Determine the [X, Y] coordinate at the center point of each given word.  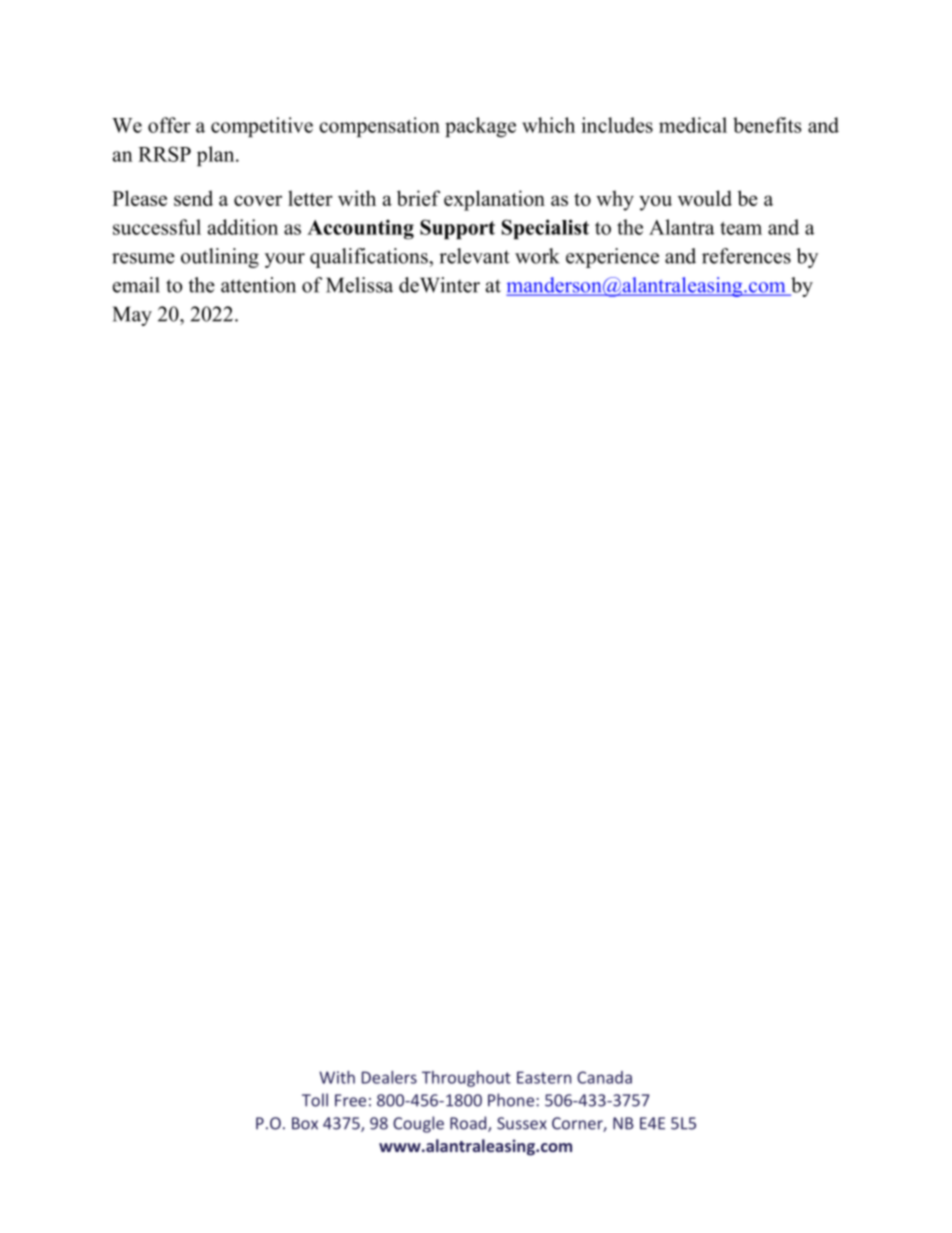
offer [169, 125]
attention [258, 285]
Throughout [466, 1079]
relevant [474, 256]
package [480, 127]
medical [693, 125]
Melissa [359, 285]
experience [612, 258]
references [746, 256]
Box [305, 1123]
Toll [315, 1100]
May [132, 316]
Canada [604, 1077]
